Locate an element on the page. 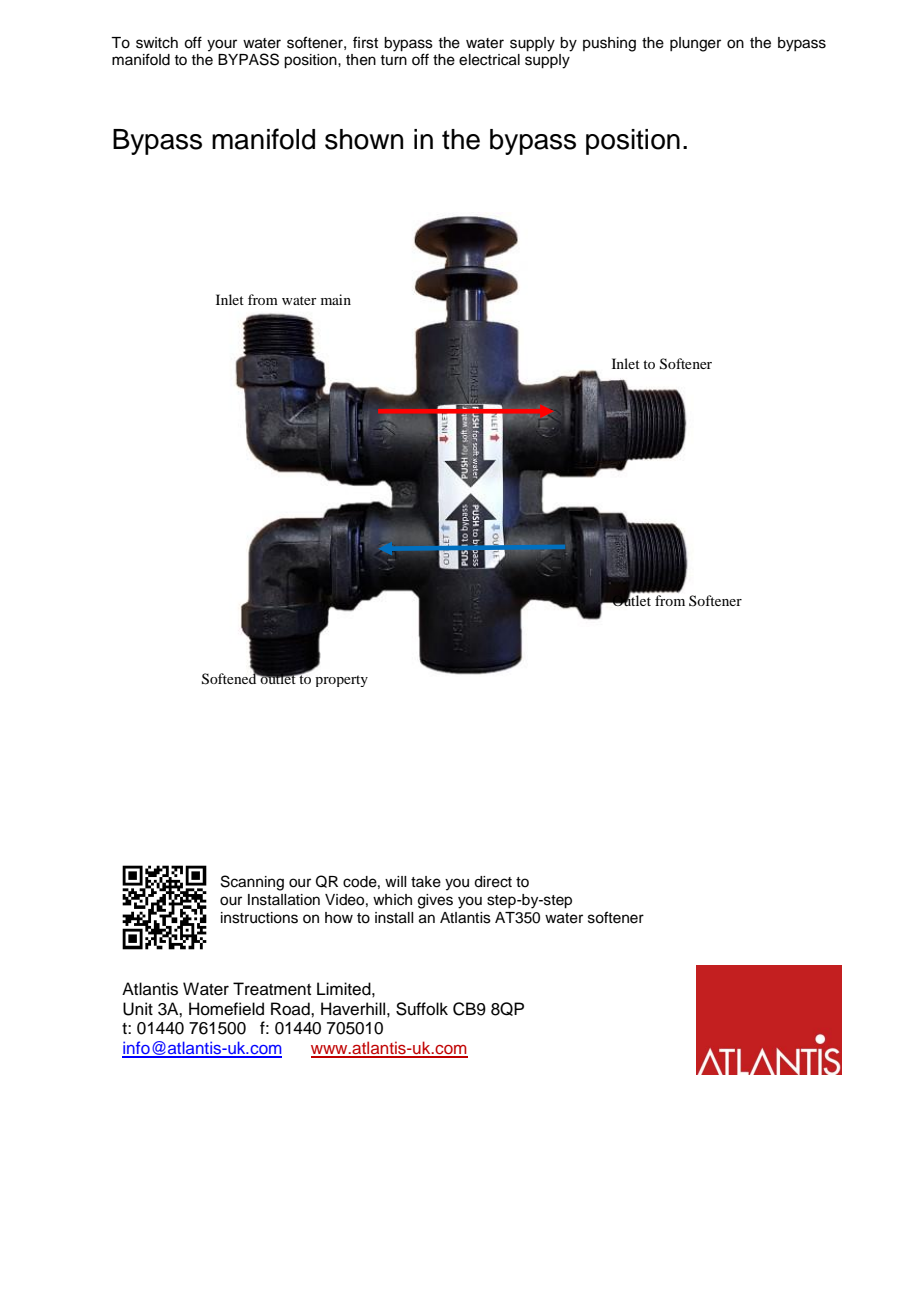 The height and width of the document is (1308, 924). turn is located at coordinates (393, 60).
